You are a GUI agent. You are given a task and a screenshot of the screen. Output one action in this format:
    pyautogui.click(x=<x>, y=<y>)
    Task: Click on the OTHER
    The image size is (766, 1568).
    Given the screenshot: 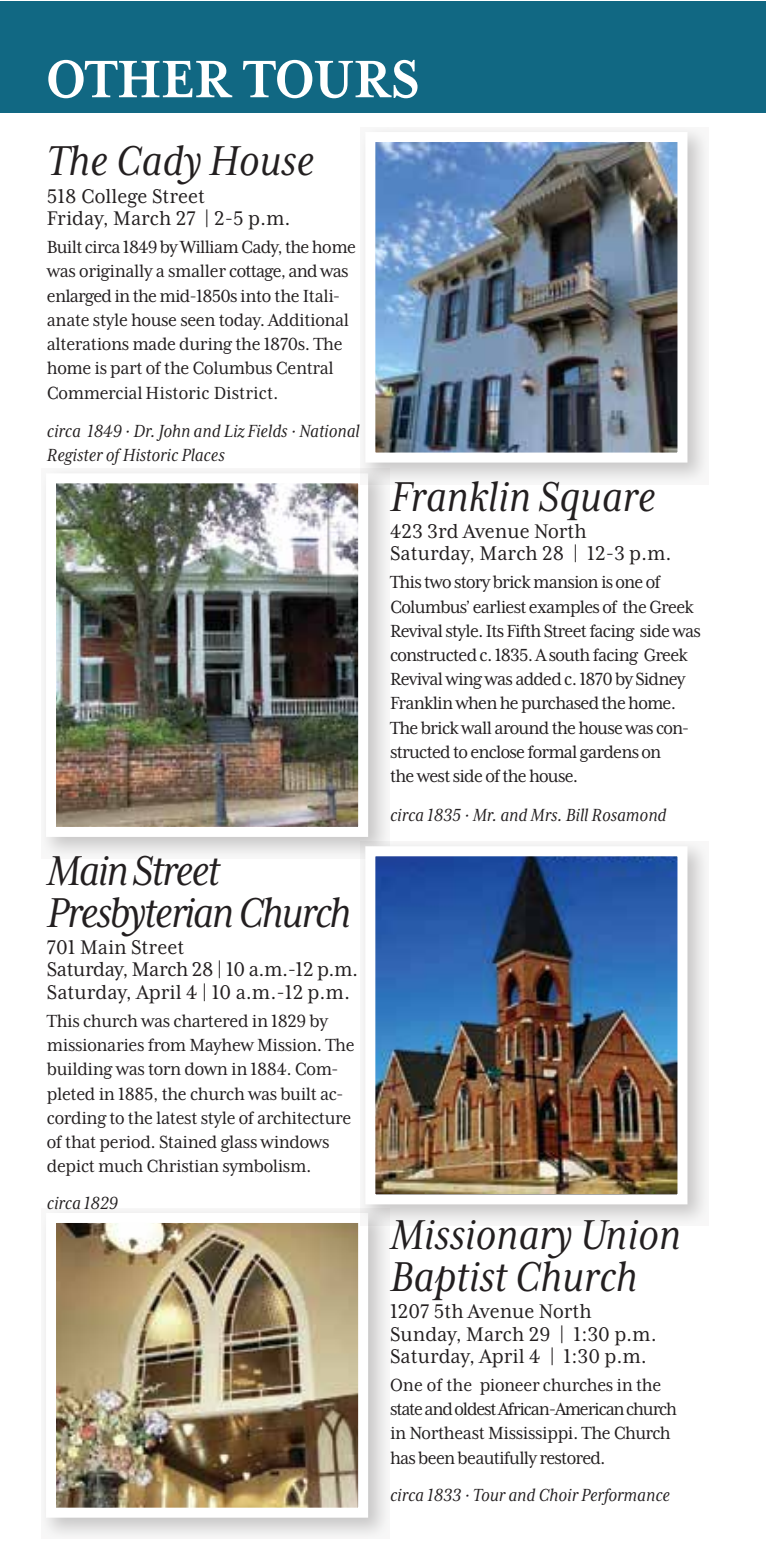 What is the action you would take?
    pyautogui.click(x=140, y=79)
